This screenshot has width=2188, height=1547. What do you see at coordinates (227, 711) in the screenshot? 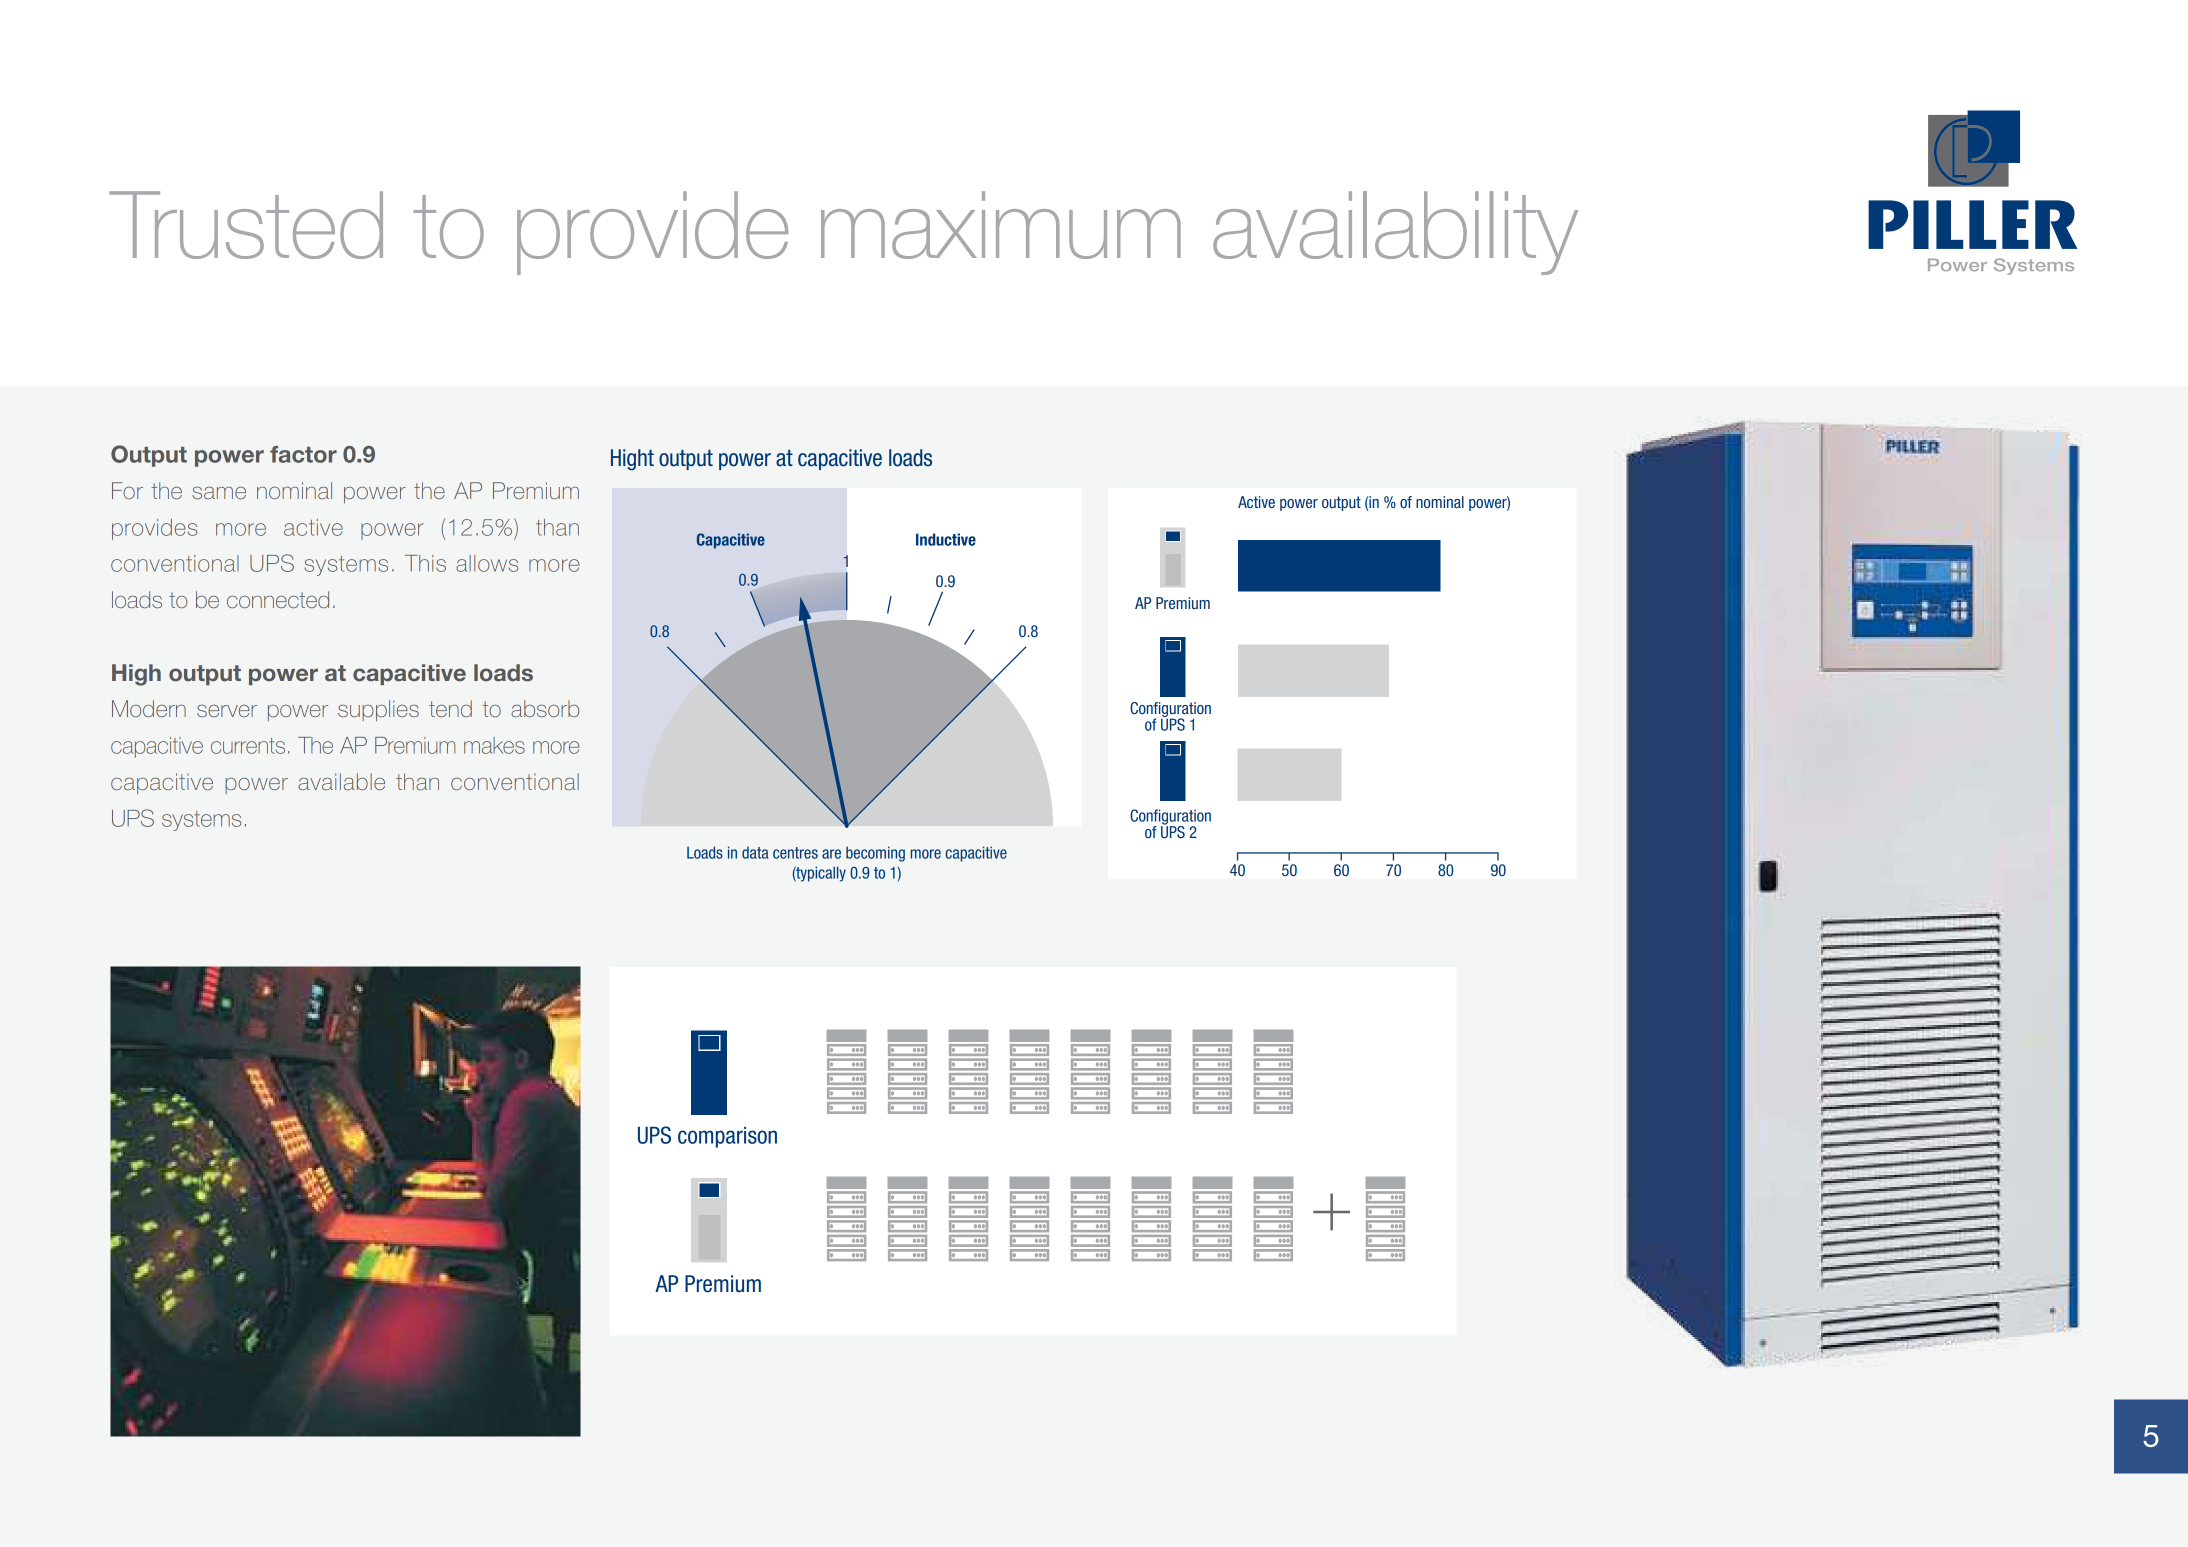
I see `server` at bounding box center [227, 711].
